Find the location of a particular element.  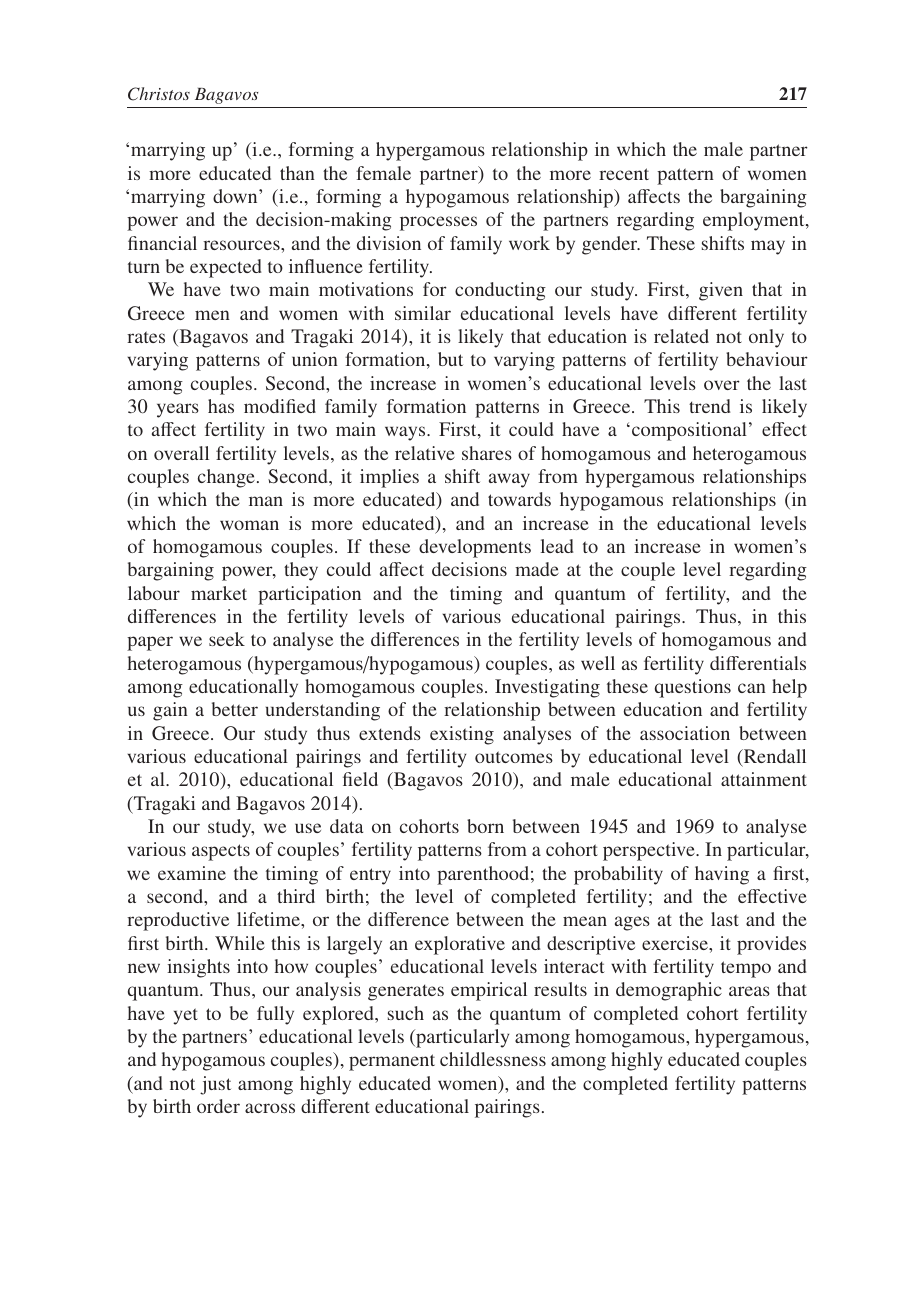

recent is located at coordinates (624, 174).
